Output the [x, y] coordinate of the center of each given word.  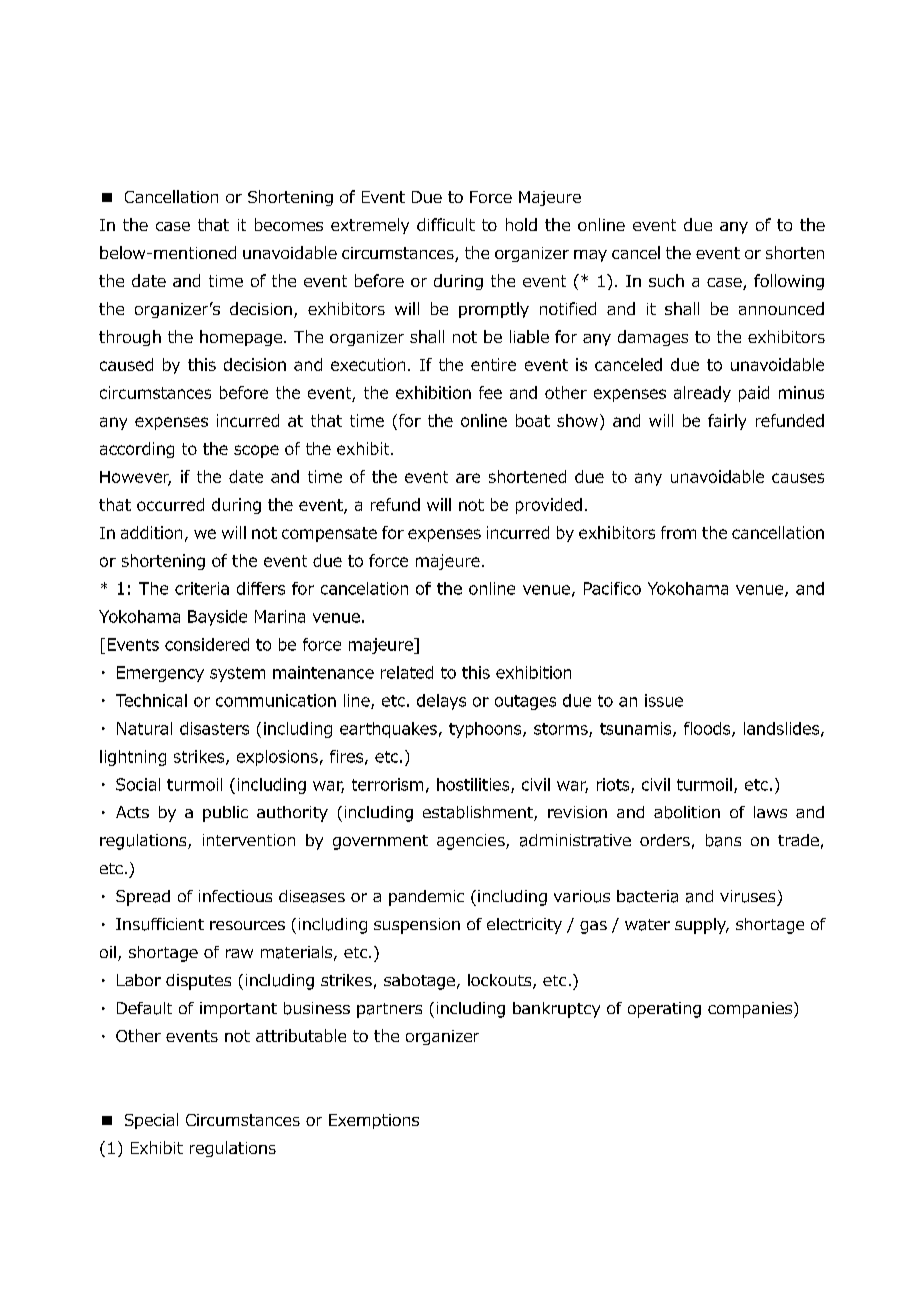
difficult [446, 224]
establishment [479, 813]
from [678, 532]
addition [151, 532]
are [468, 478]
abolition [687, 812]
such [666, 280]
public [225, 814]
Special [151, 1121]
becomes [289, 224]
